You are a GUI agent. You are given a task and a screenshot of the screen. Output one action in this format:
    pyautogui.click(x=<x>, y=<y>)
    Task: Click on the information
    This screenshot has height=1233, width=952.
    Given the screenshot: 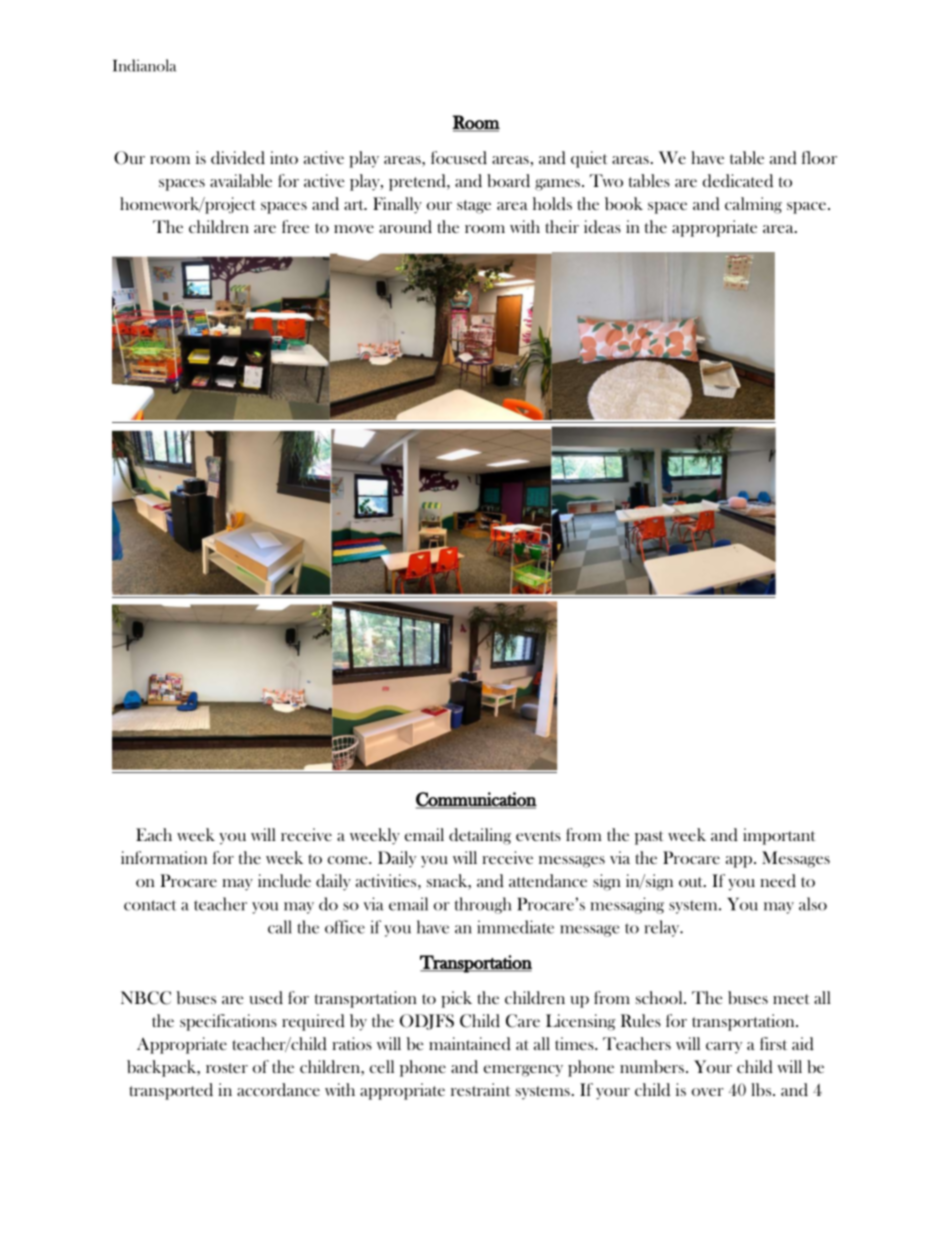 What is the action you would take?
    pyautogui.click(x=164, y=857)
